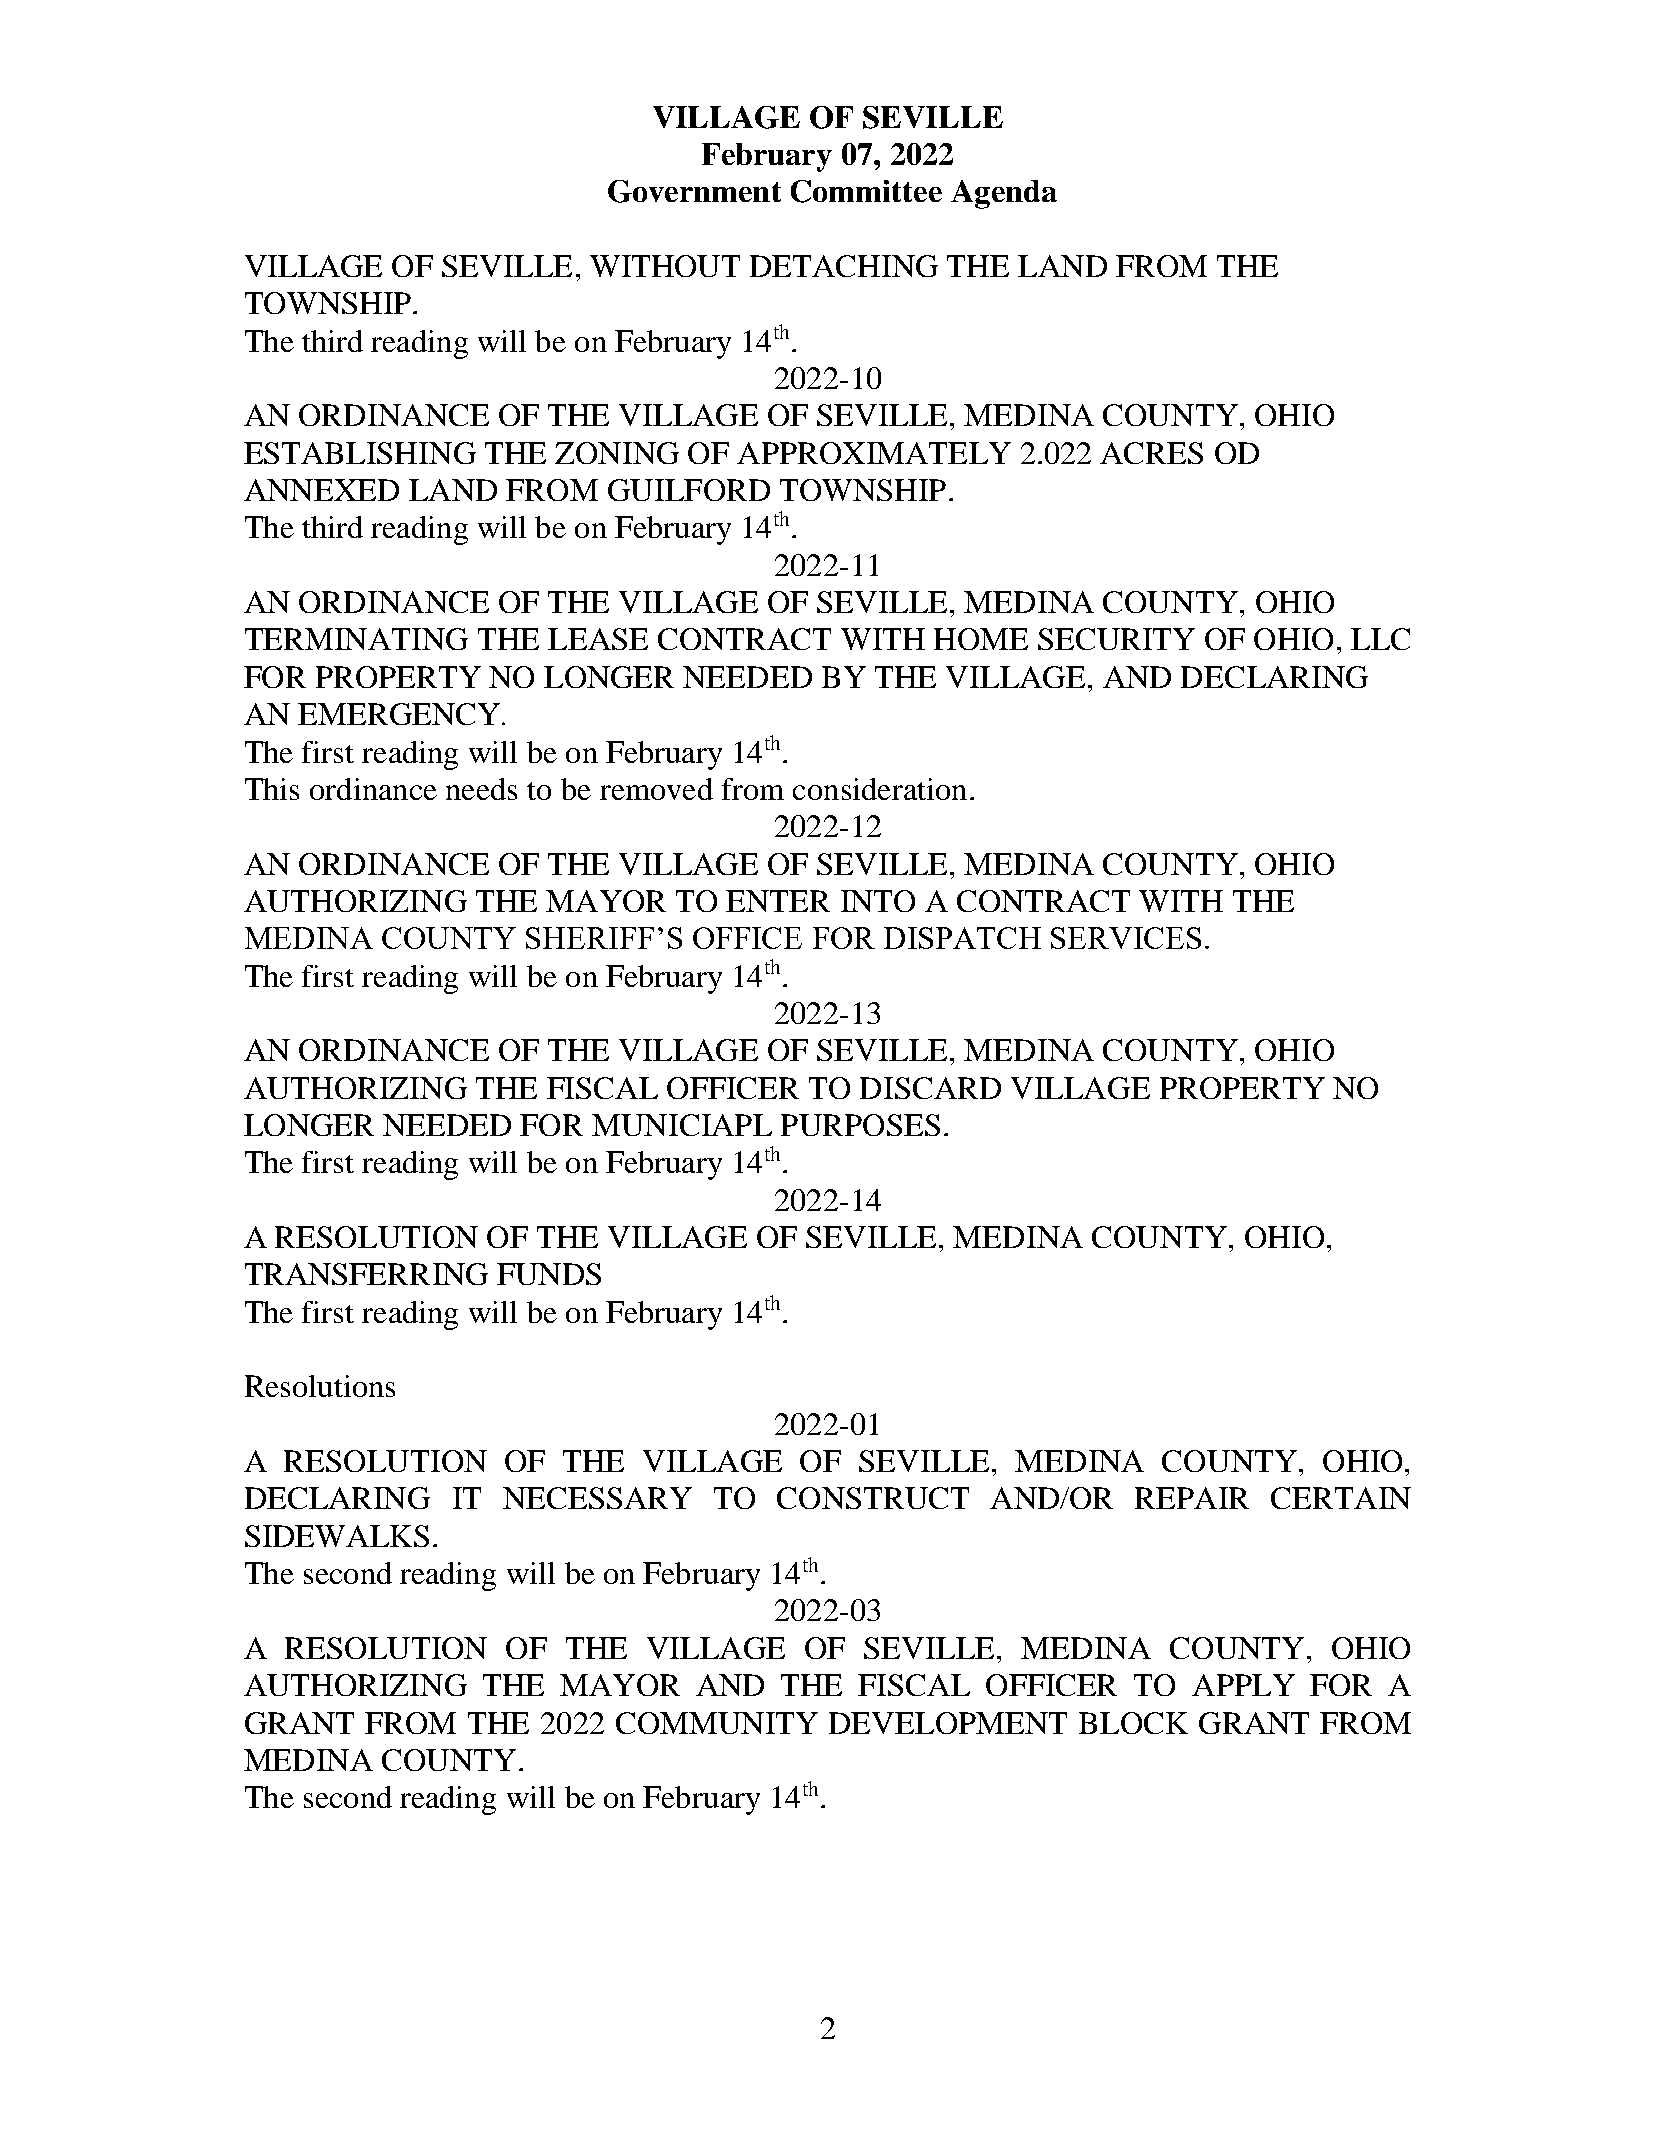 The image size is (1656, 2143). I want to click on FUNDS, so click(549, 1274).
